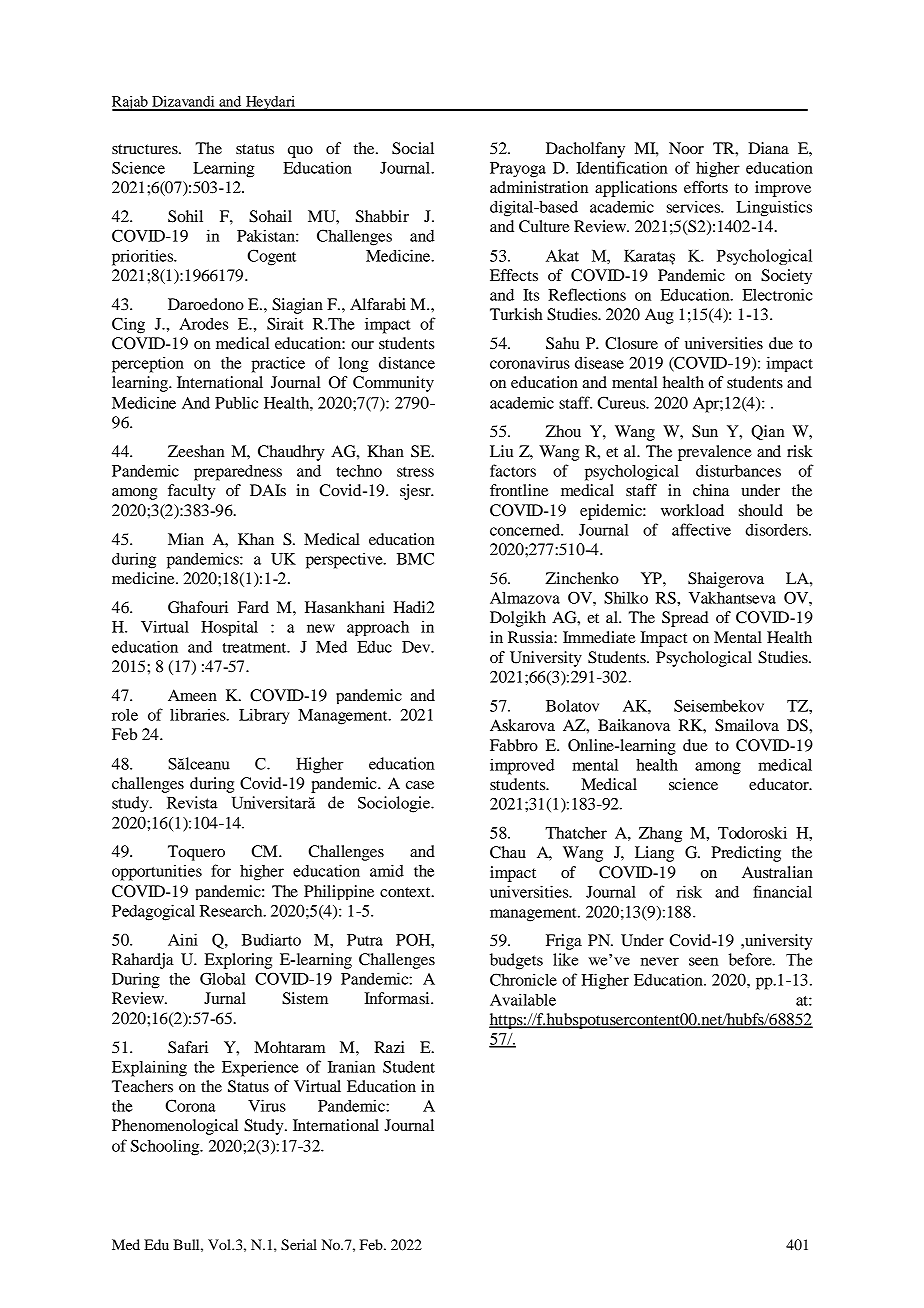  What do you see at coordinates (659, 316) in the screenshot?
I see `Aug` at bounding box center [659, 316].
